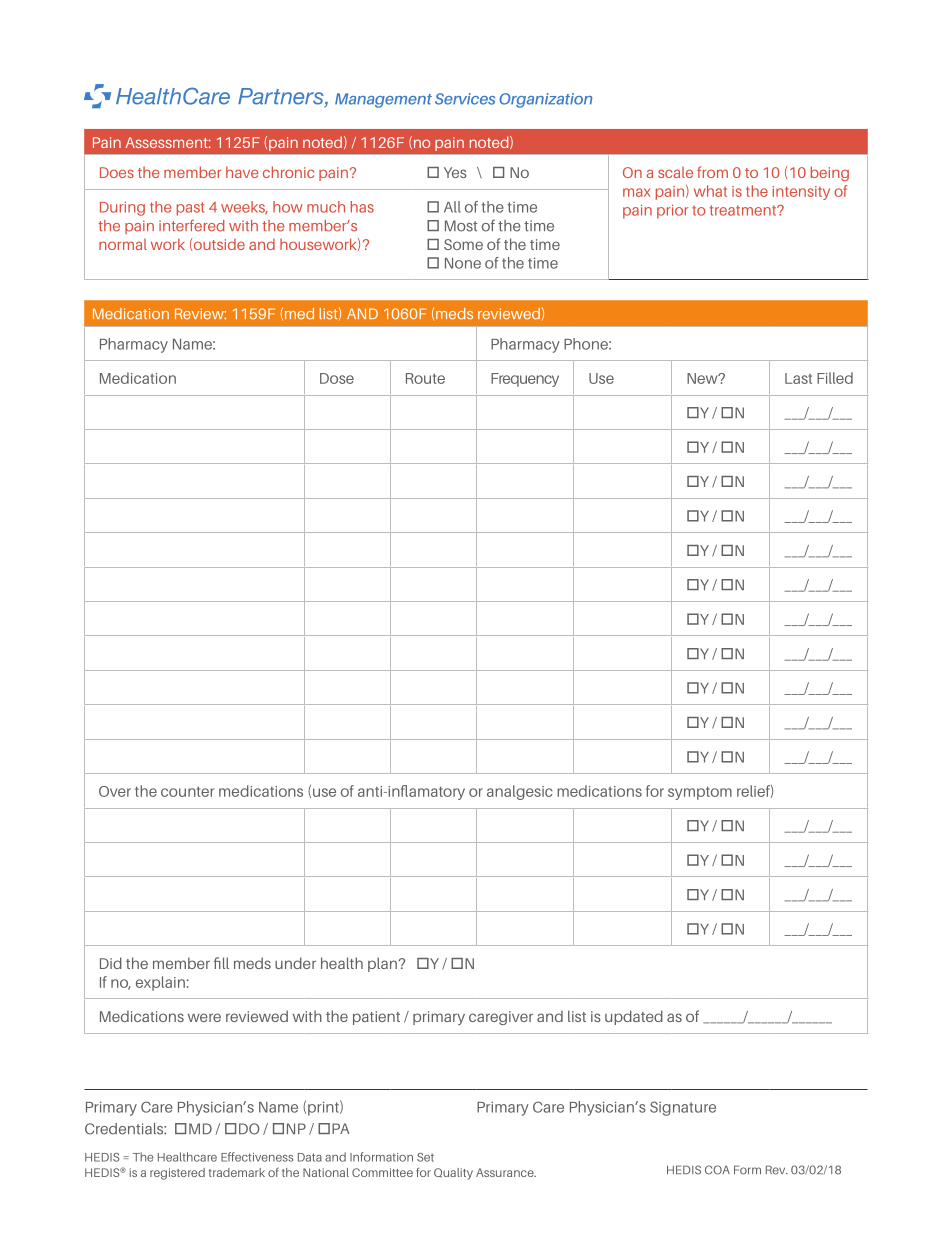 The height and width of the screenshot is (1233, 952). Describe the element at coordinates (382, 964) in the screenshot. I see `plan` at that location.
